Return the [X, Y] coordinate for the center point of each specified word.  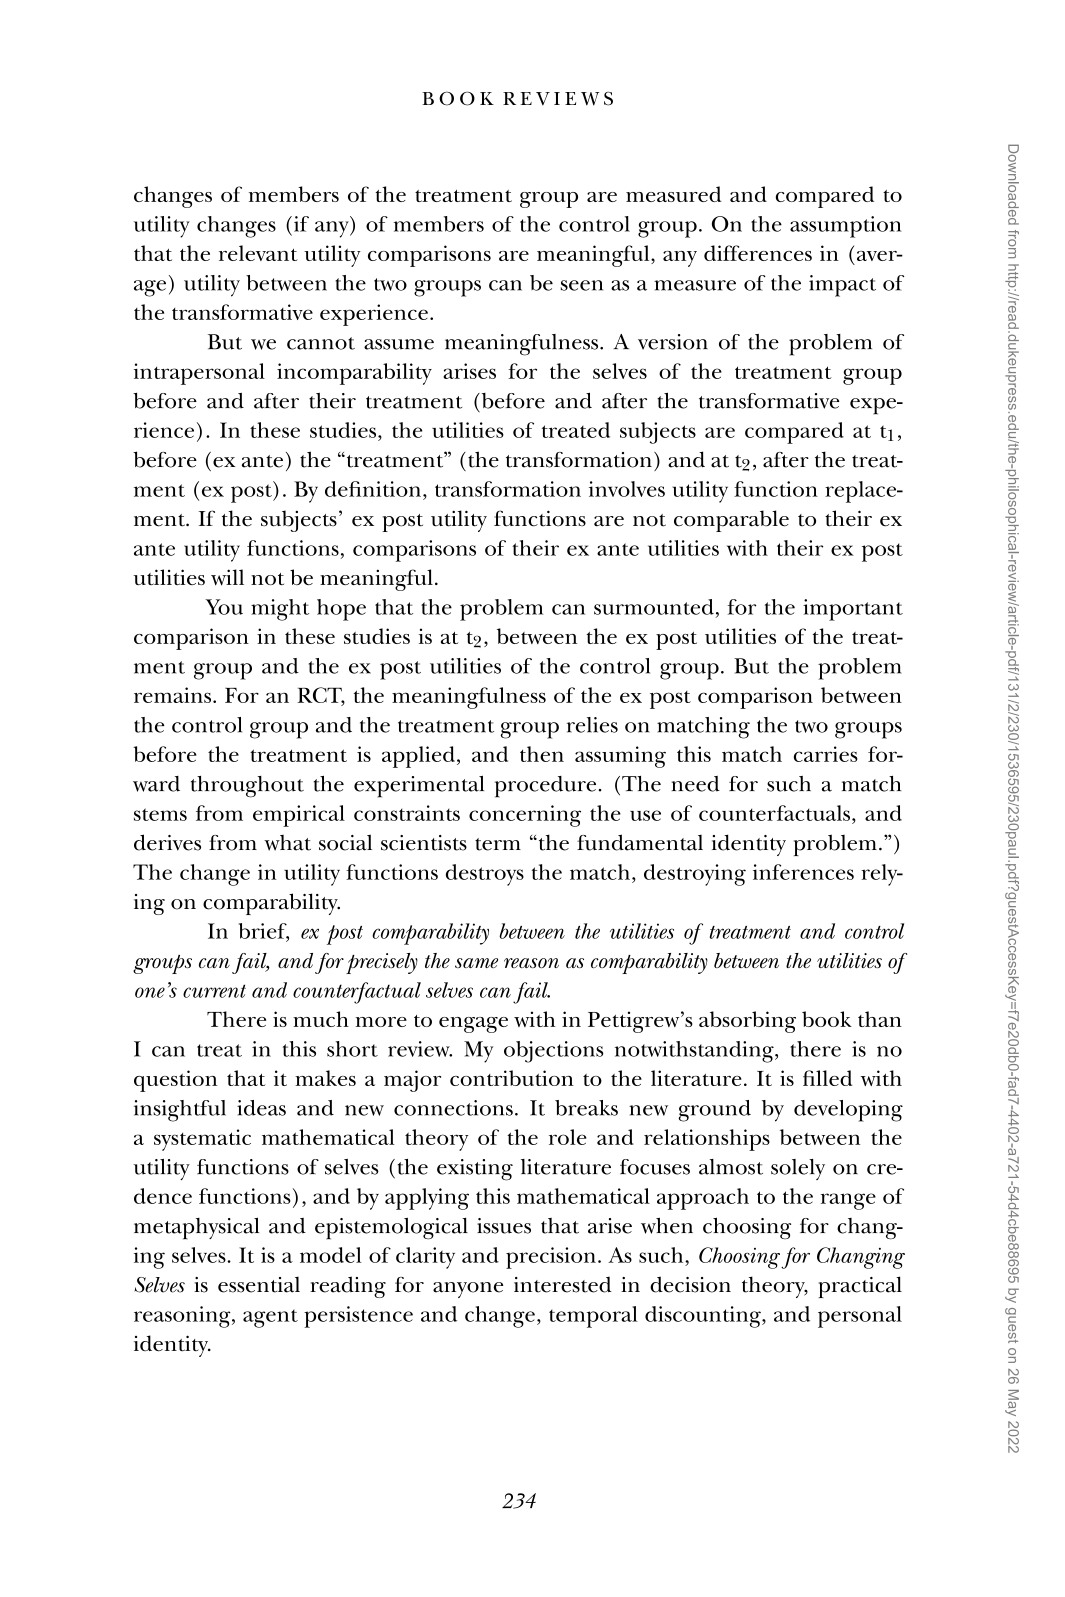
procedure [545, 787]
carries [826, 754]
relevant [258, 253]
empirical [299, 816]
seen [582, 285]
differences [758, 253]
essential [259, 1284]
